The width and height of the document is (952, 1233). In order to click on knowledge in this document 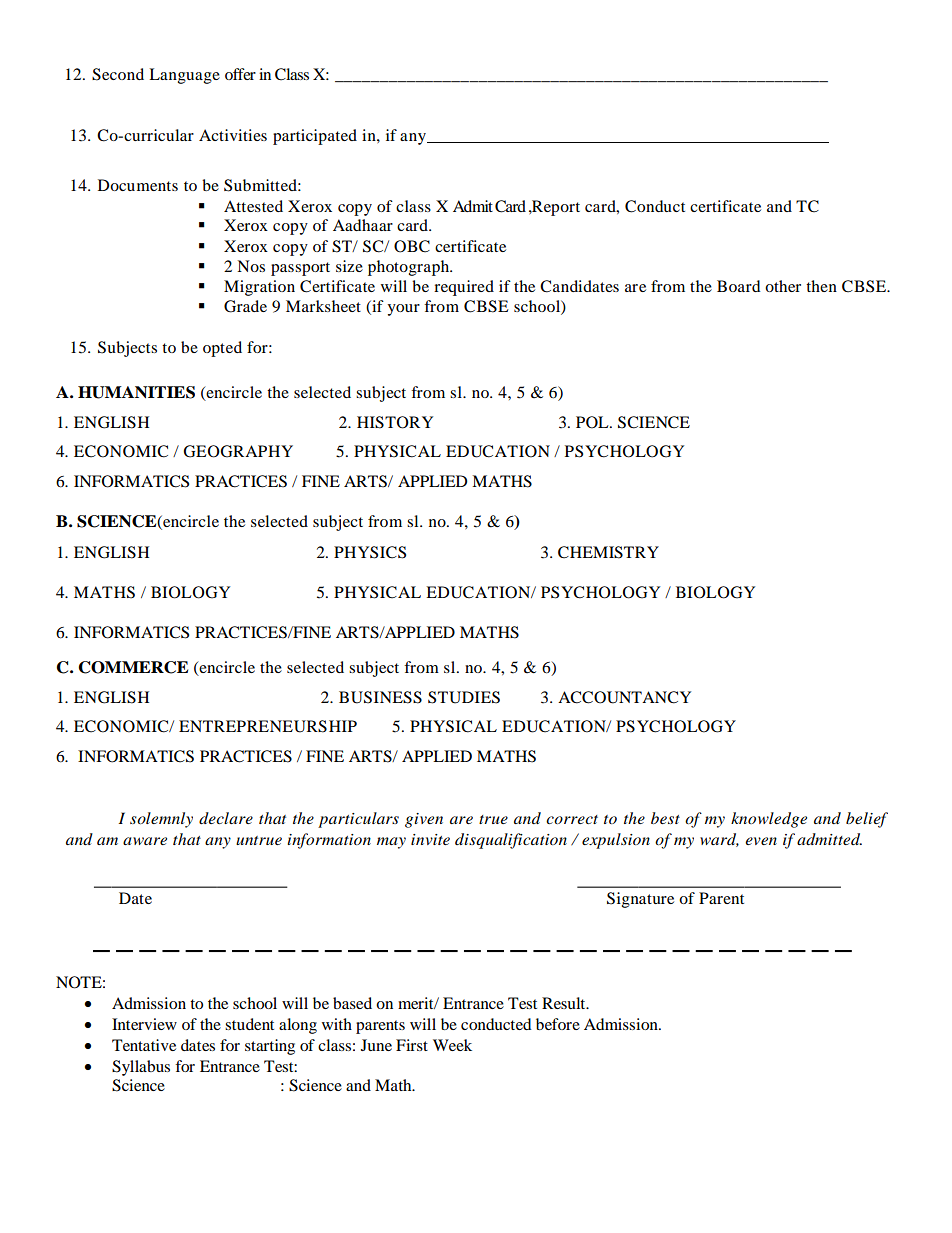, I will do `click(769, 820)`.
